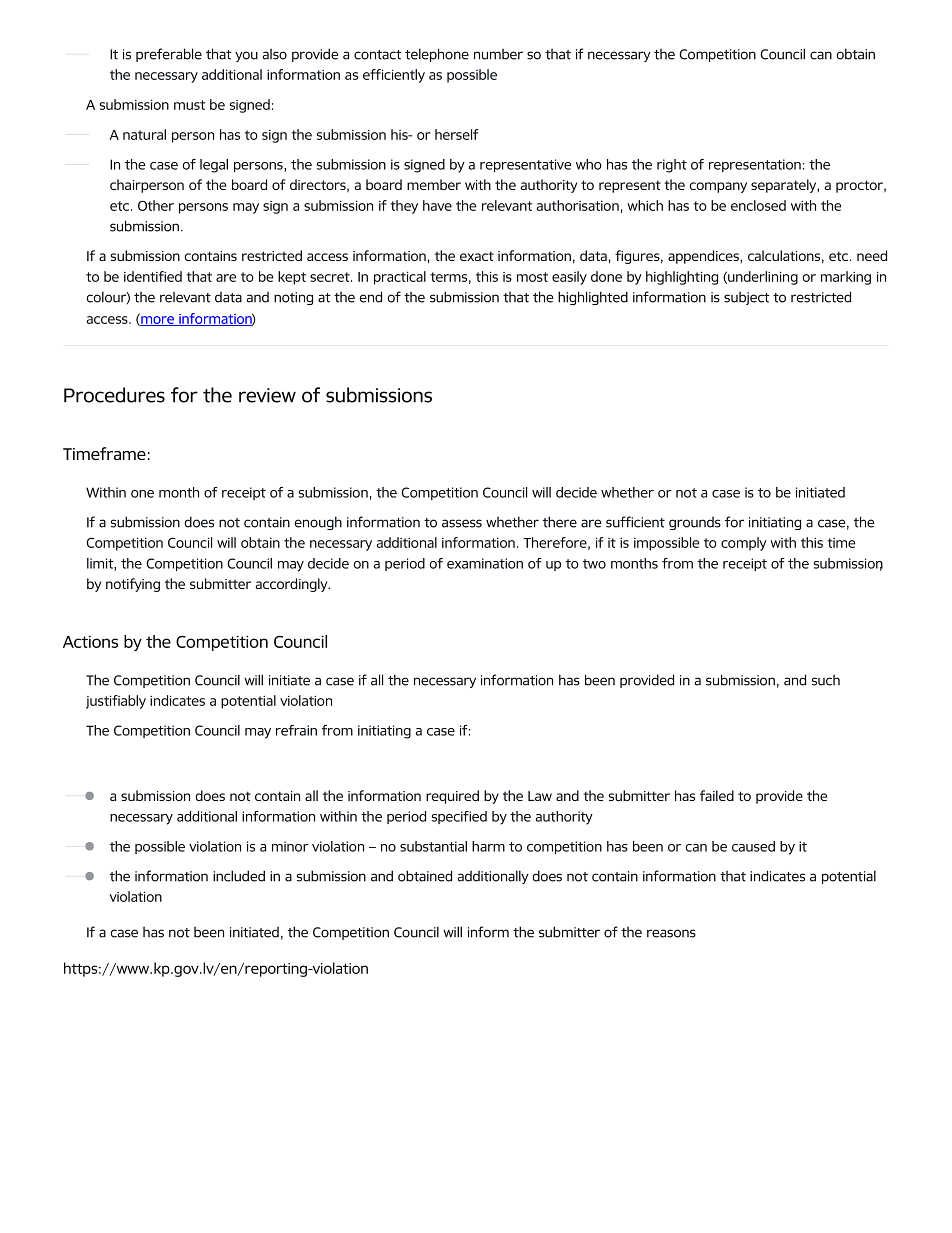 This screenshot has width=952, height=1233. What do you see at coordinates (189, 105) in the screenshot?
I see `must` at bounding box center [189, 105].
